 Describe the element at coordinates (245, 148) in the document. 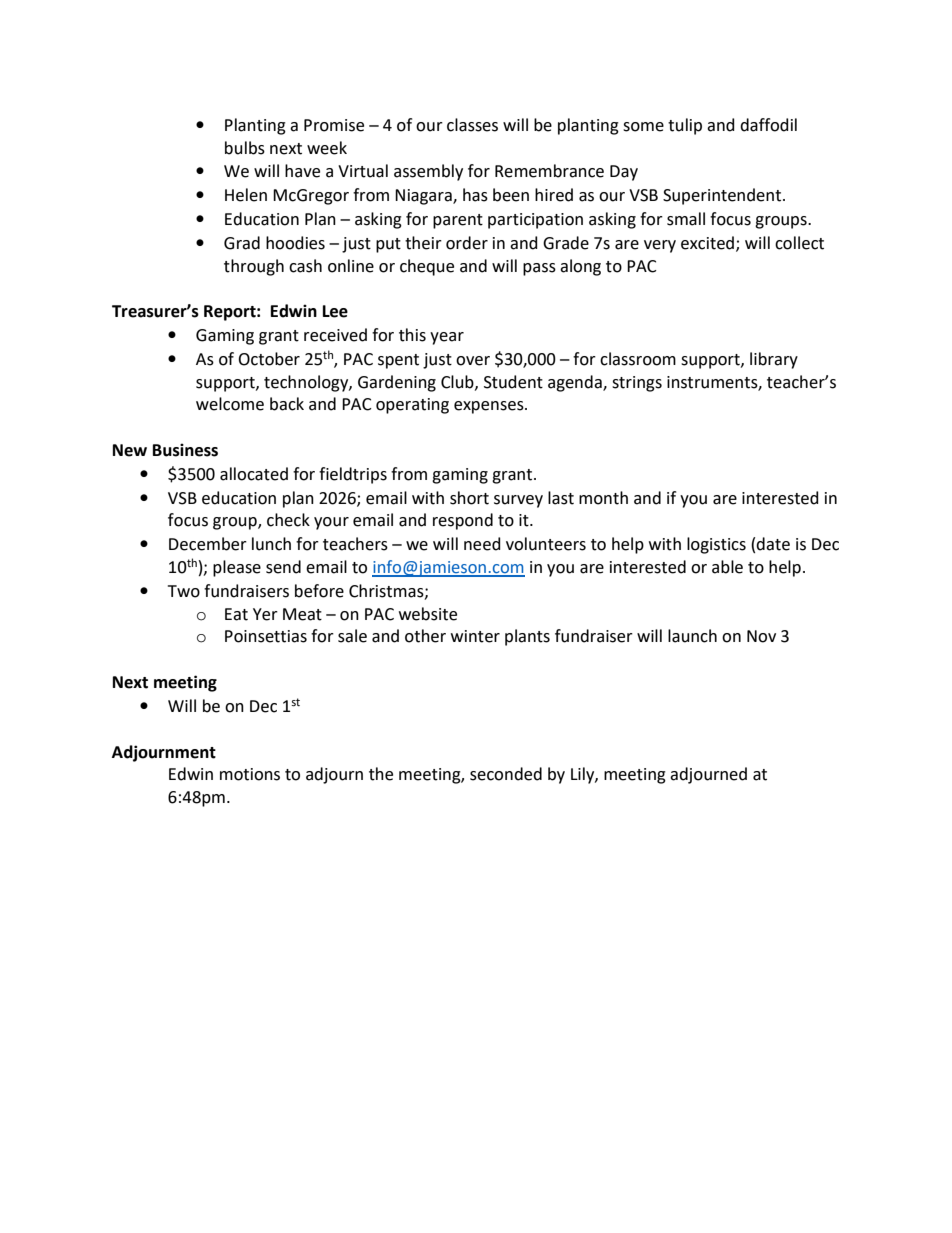

I see `bulbs` at that location.
